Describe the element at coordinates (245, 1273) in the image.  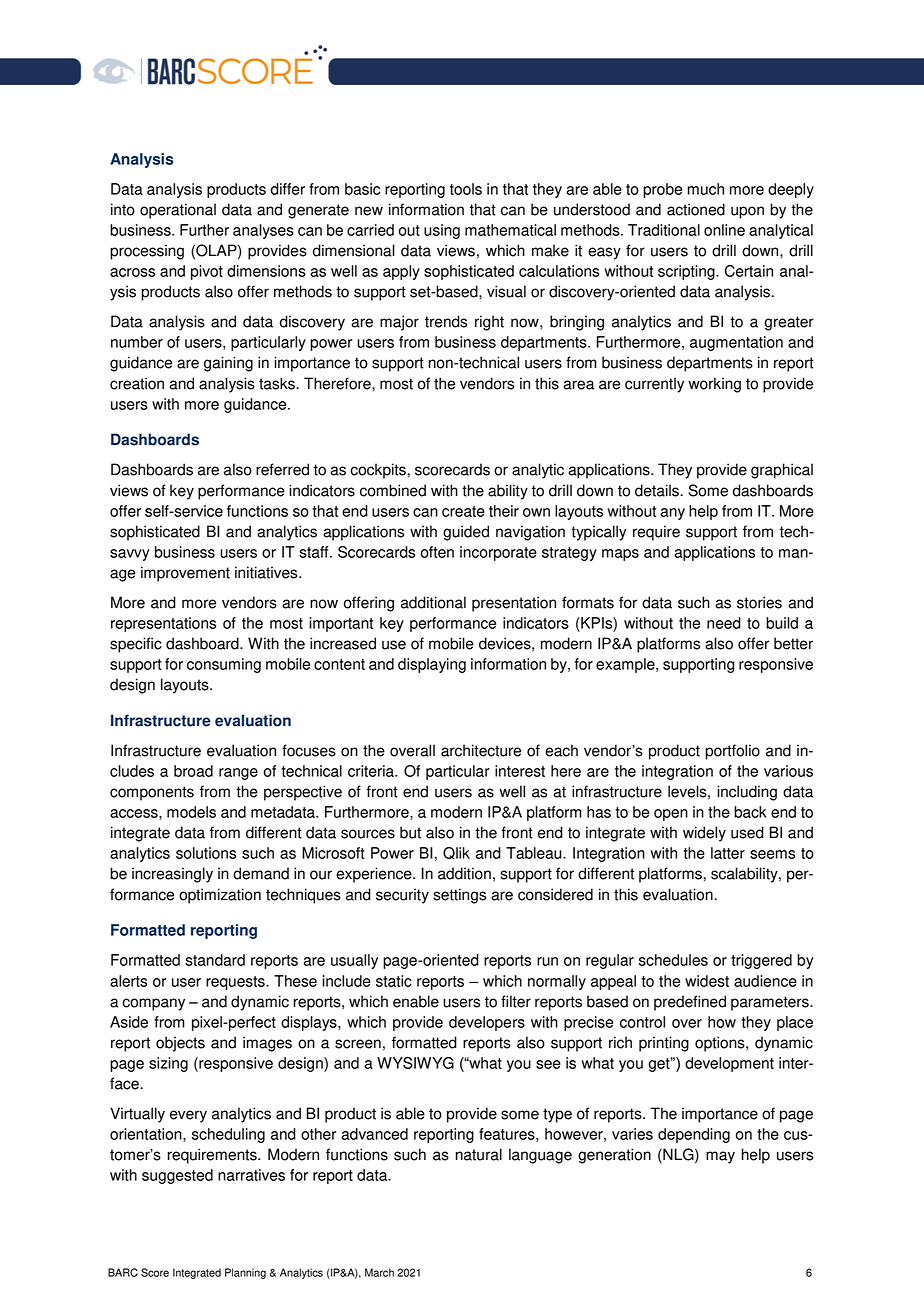
I see `Planning` at that location.
